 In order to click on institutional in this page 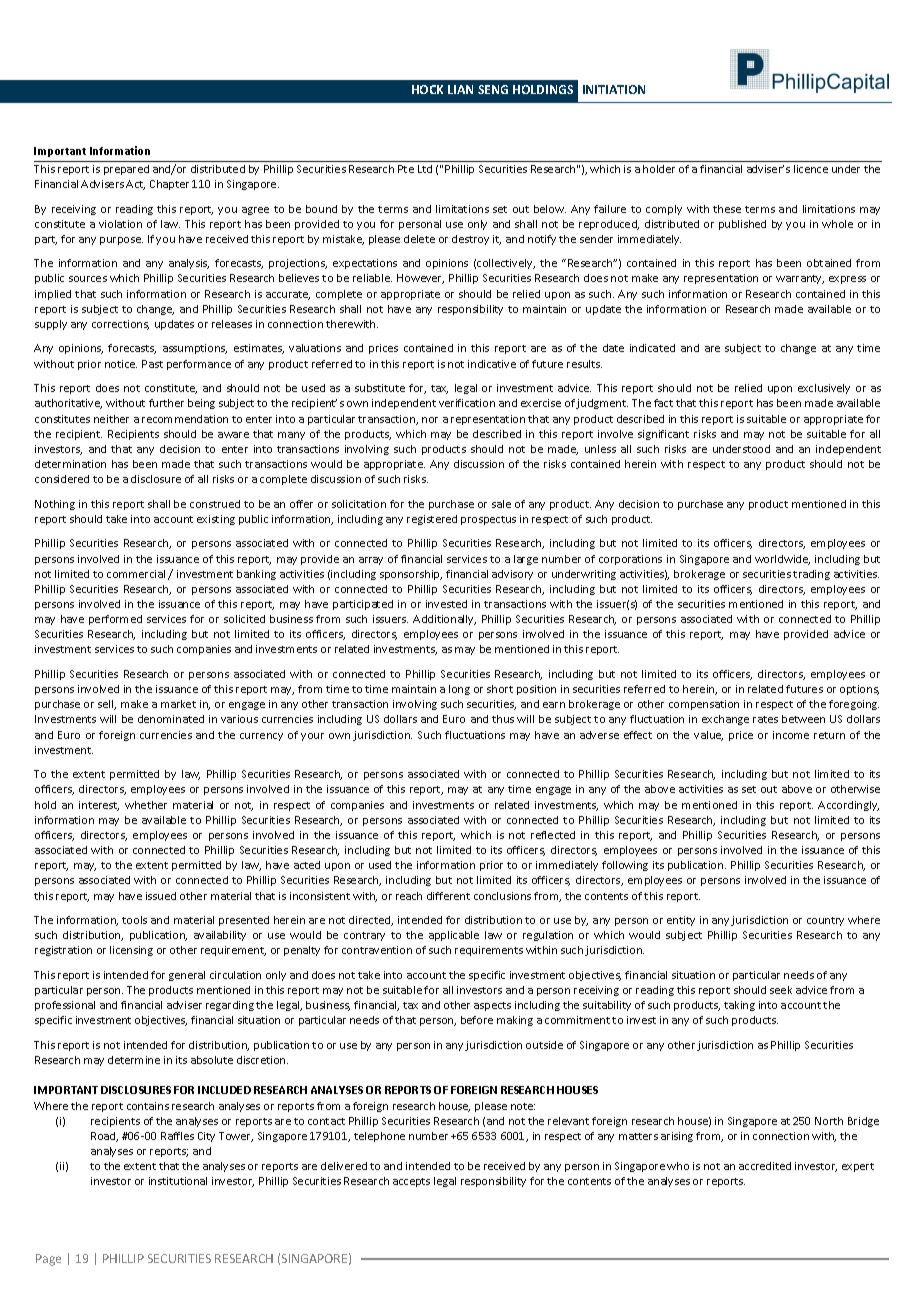, I will do `click(178, 1181)`.
